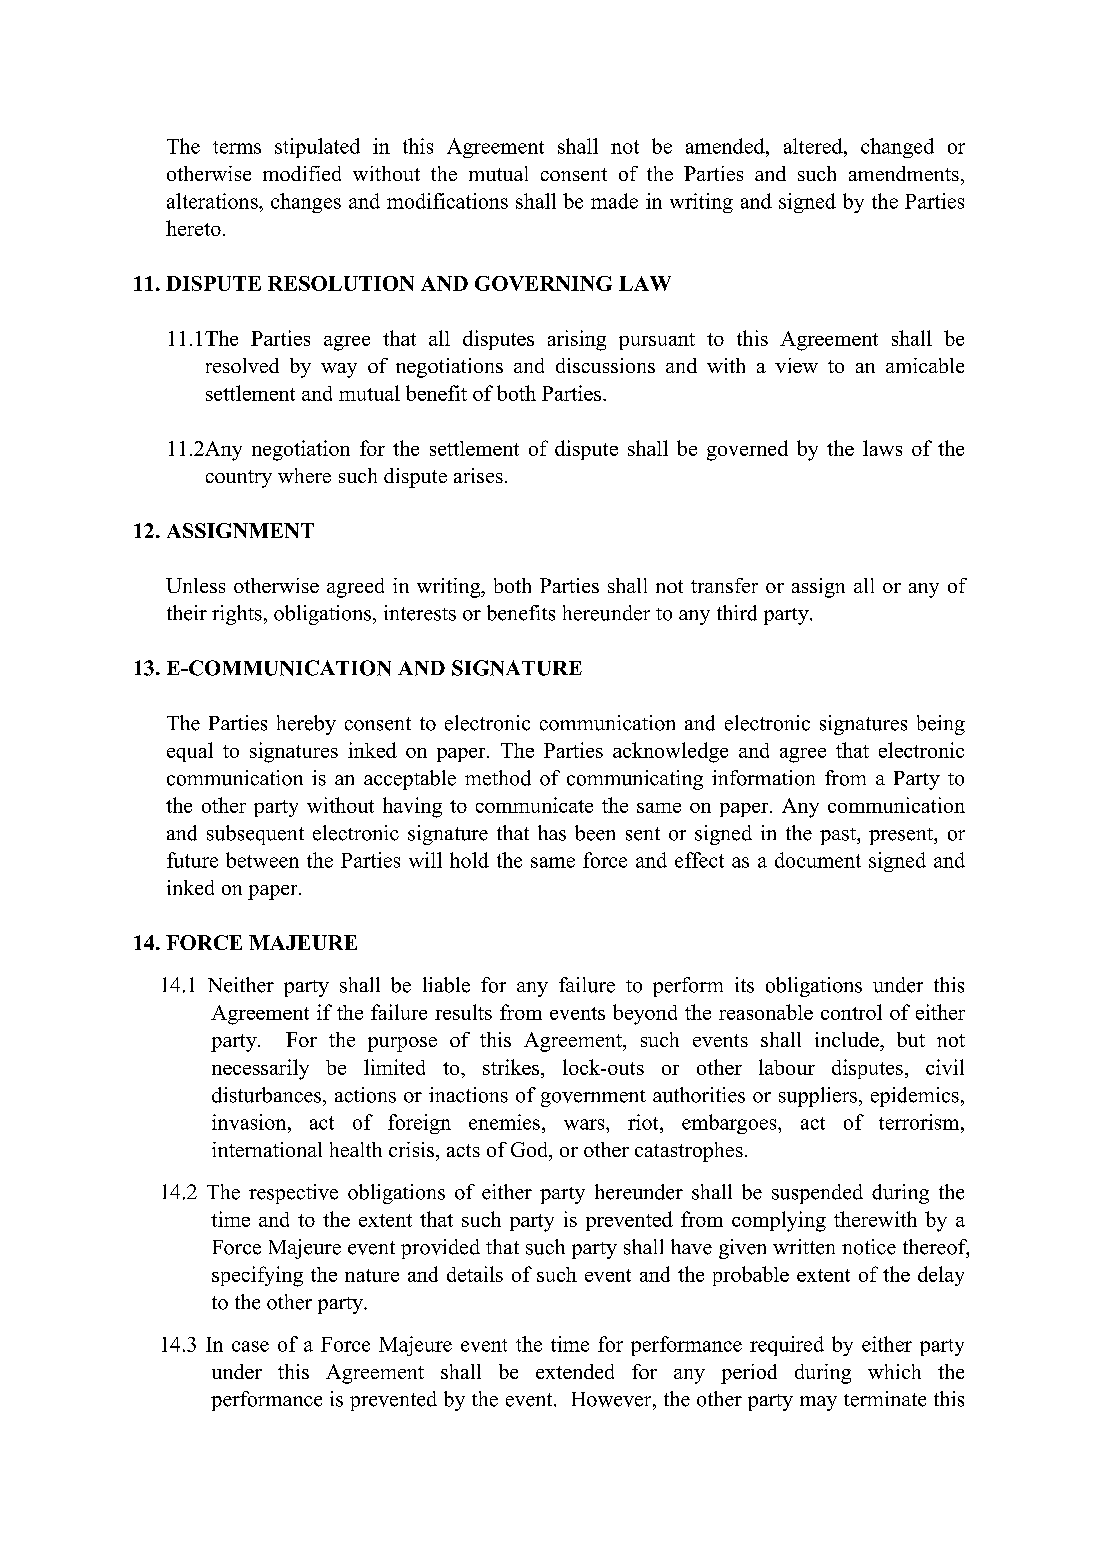  What do you see at coordinates (302, 173) in the page?
I see `modified` at bounding box center [302, 173].
